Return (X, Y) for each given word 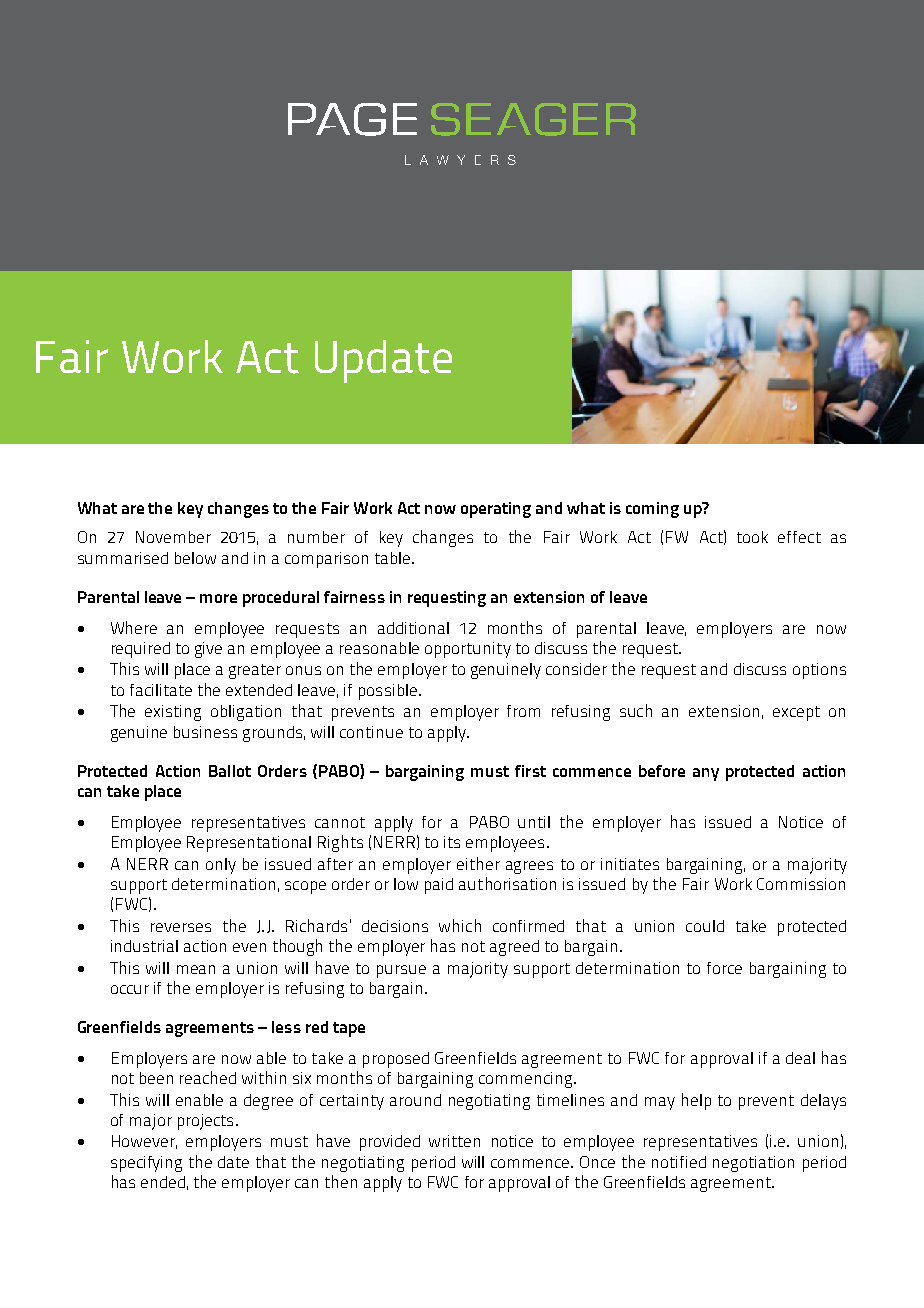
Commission (801, 884)
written (454, 1141)
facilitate (161, 690)
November (173, 537)
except (796, 713)
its (452, 842)
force (724, 968)
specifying (146, 1164)
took (752, 537)
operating (496, 510)
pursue (401, 971)
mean (196, 969)
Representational (249, 844)
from (523, 711)
